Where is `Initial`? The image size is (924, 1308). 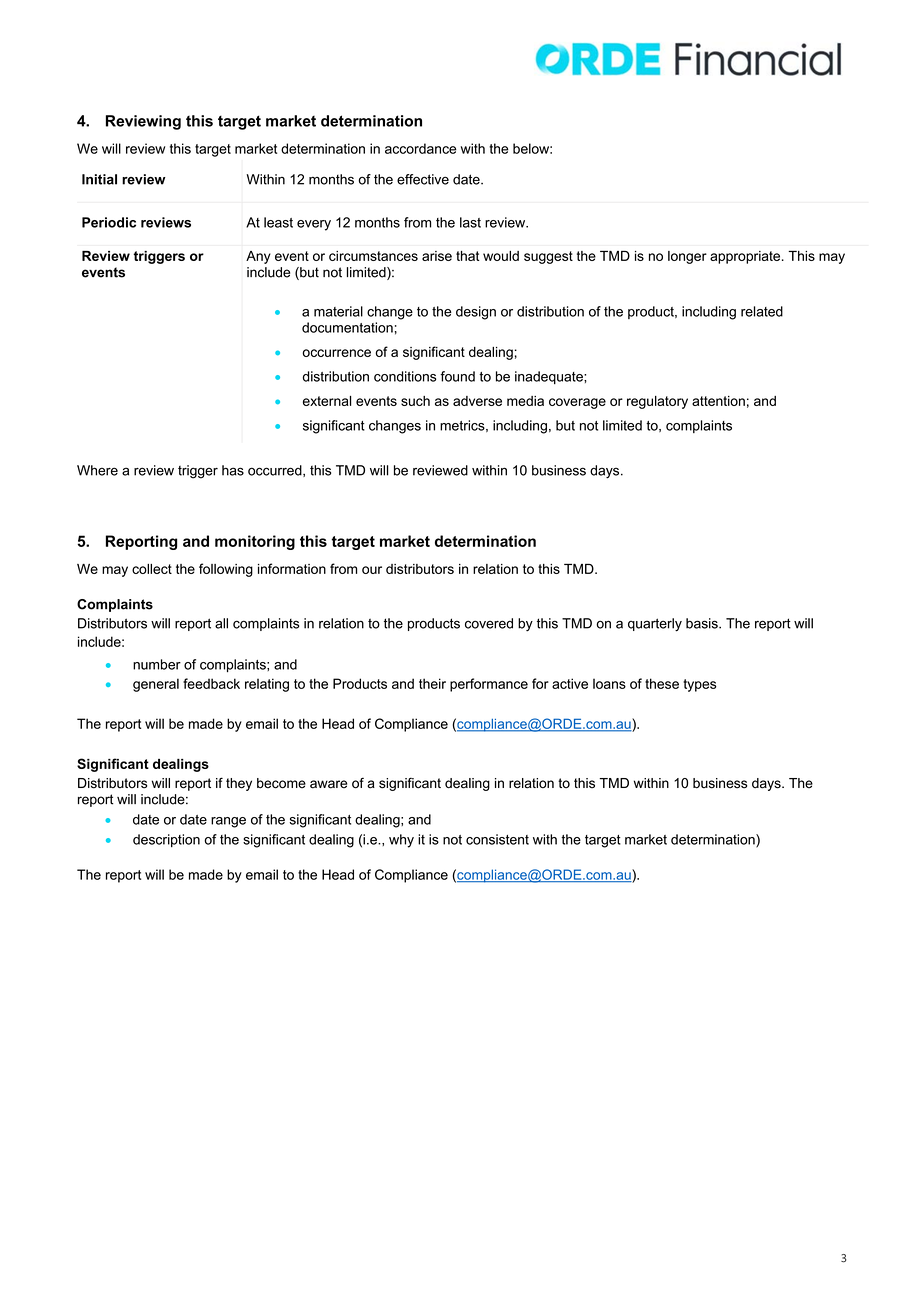 Initial is located at coordinates (99, 179).
